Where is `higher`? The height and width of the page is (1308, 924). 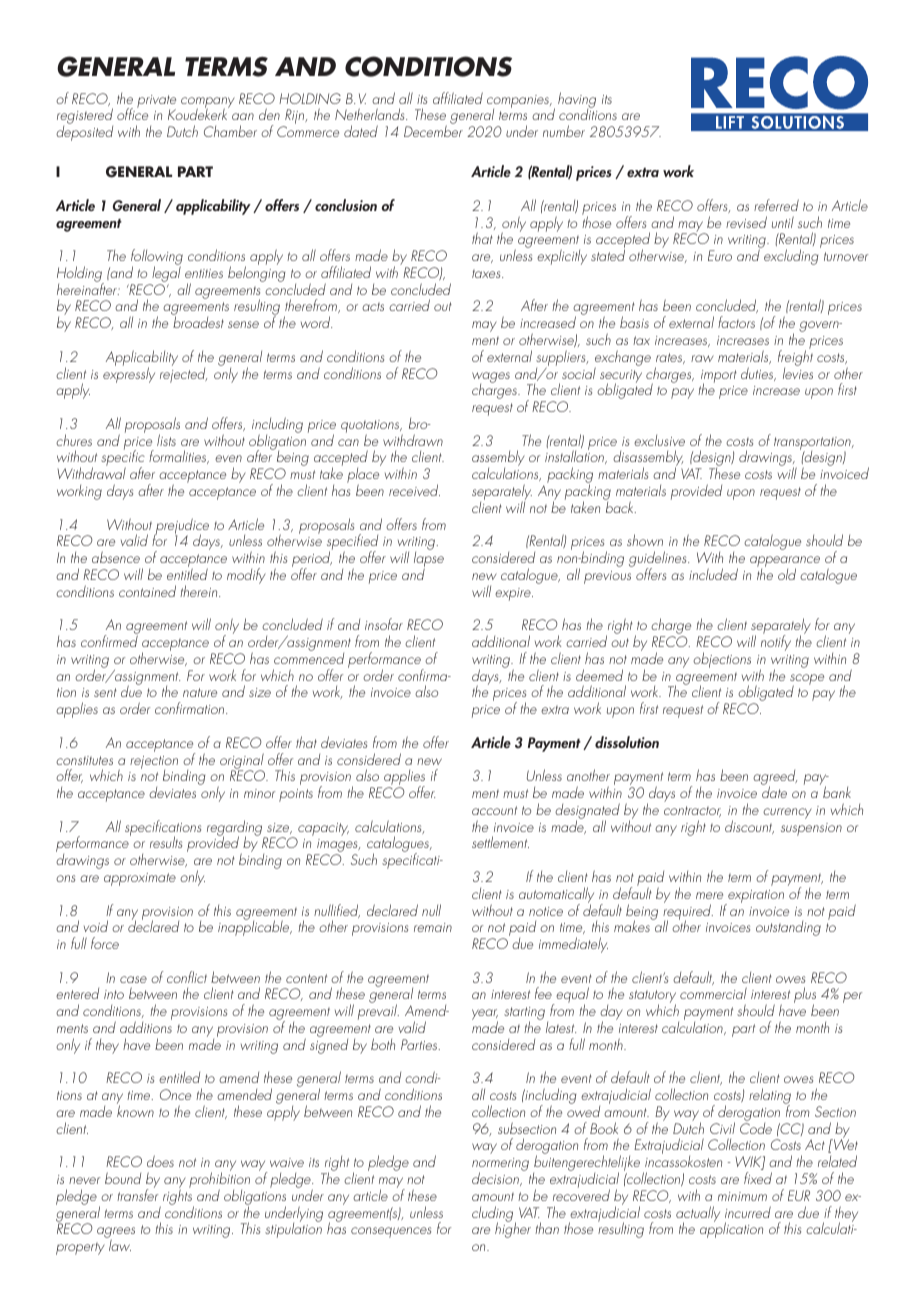 higher is located at coordinates (513, 1229).
